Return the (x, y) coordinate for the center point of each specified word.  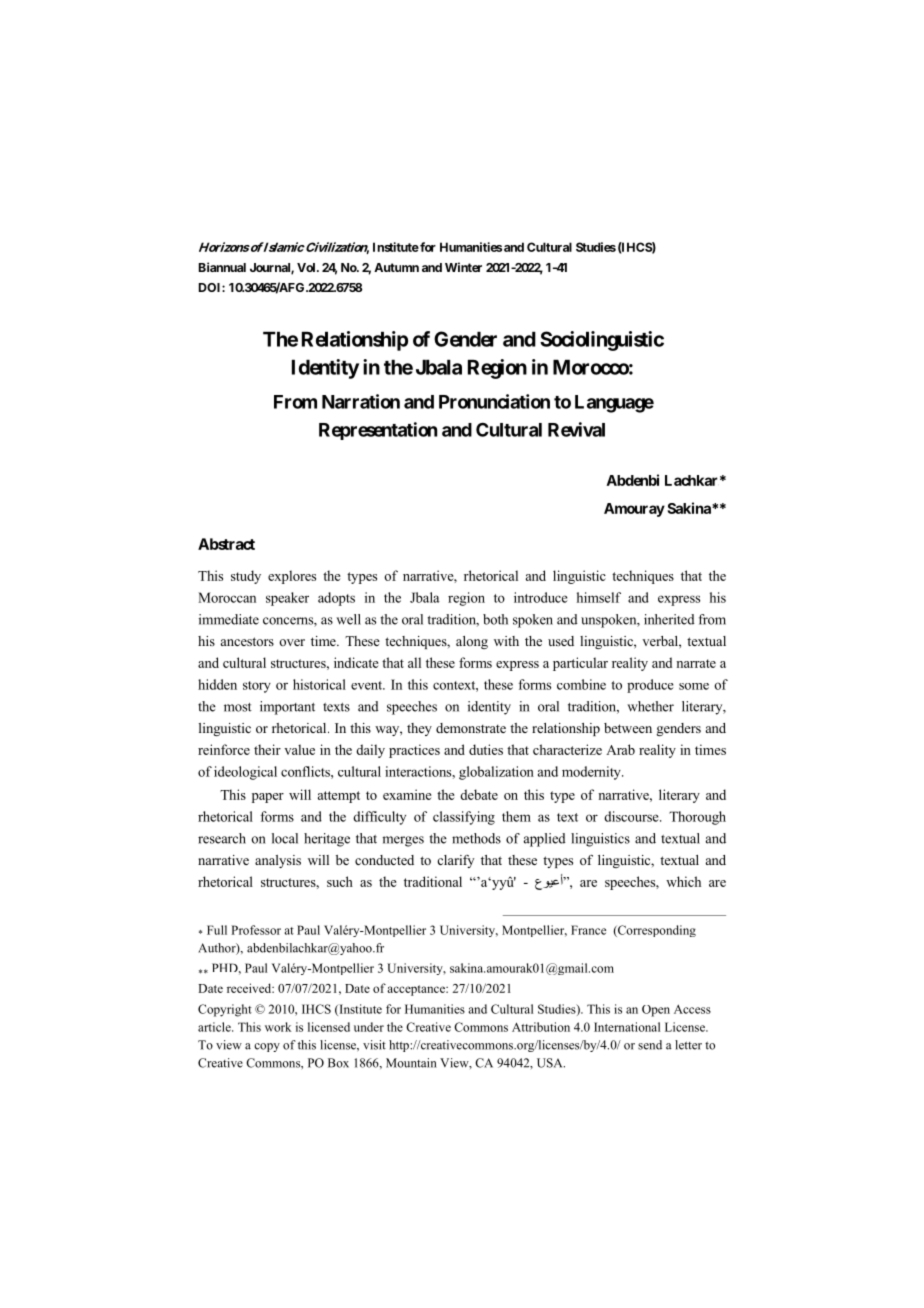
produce (650, 686)
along (472, 642)
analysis (278, 861)
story (257, 687)
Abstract (226, 544)
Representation (378, 431)
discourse (632, 816)
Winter (463, 267)
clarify (455, 861)
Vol (307, 267)
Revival (576, 429)
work (278, 1027)
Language (614, 404)
